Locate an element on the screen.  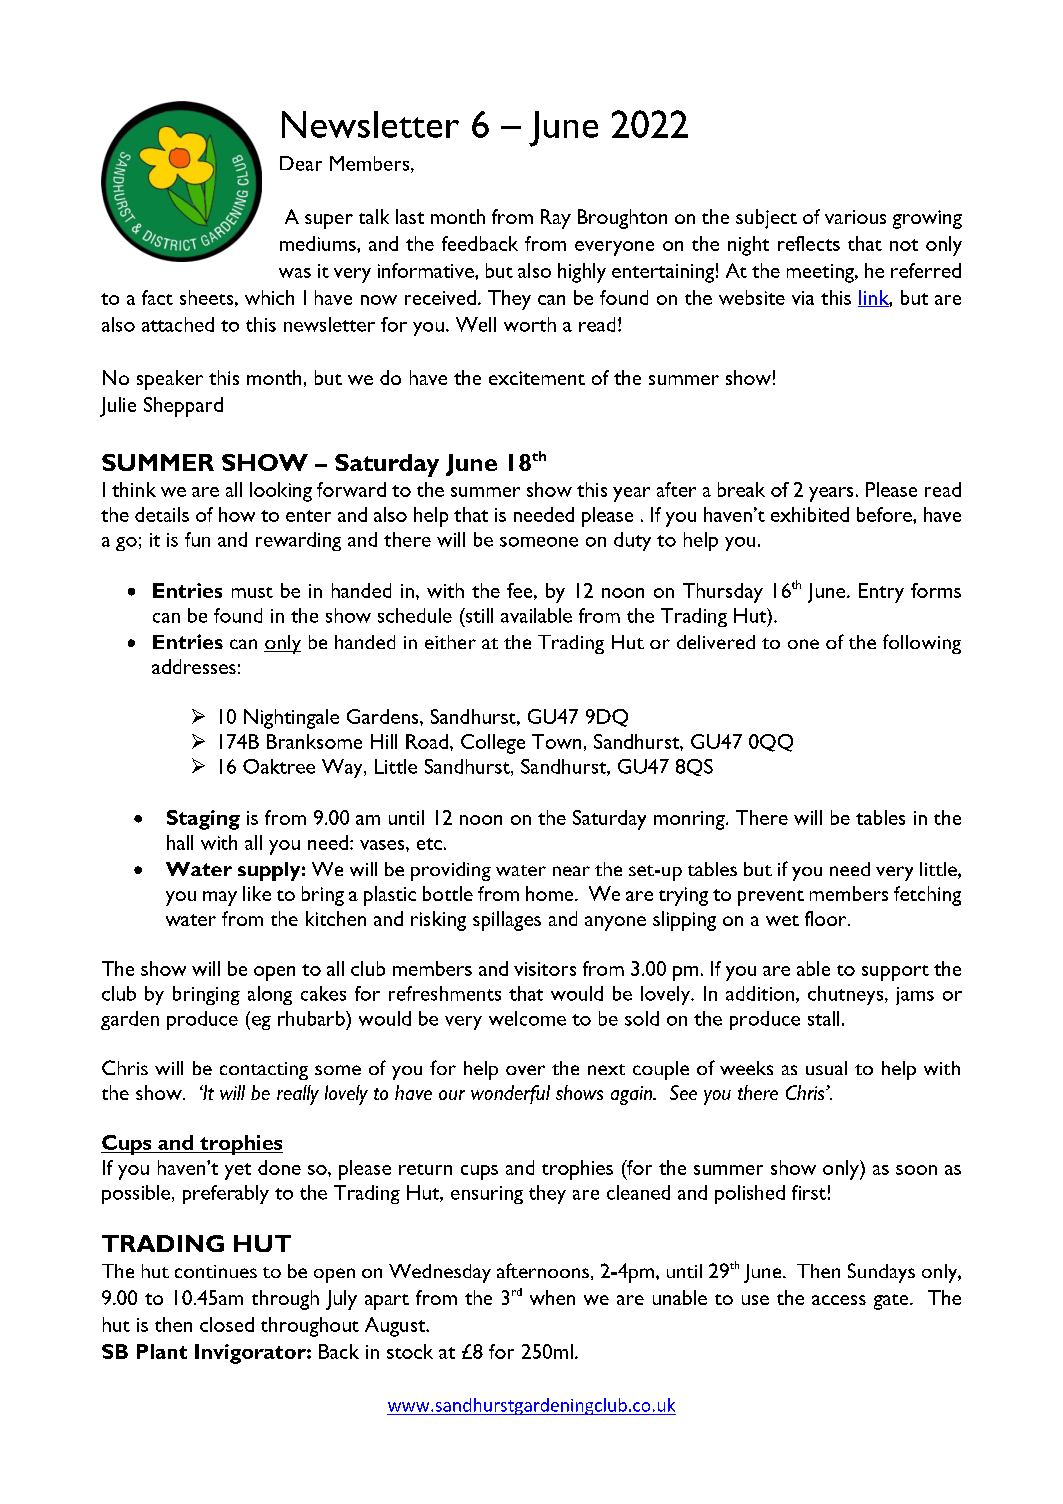
Ray is located at coordinates (556, 219).
